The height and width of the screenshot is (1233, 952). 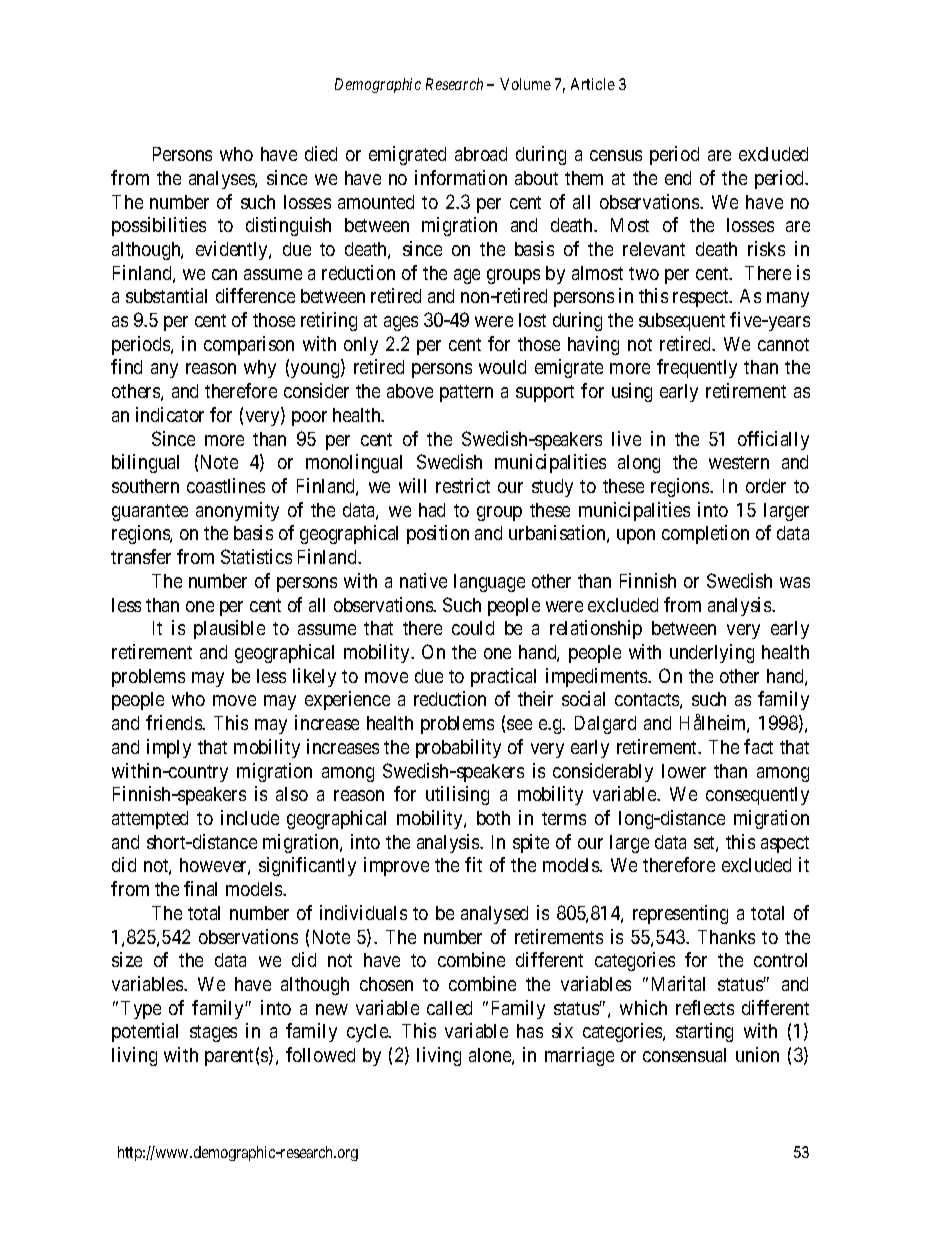 What do you see at coordinates (449, 1008) in the screenshot?
I see `called` at bounding box center [449, 1008].
